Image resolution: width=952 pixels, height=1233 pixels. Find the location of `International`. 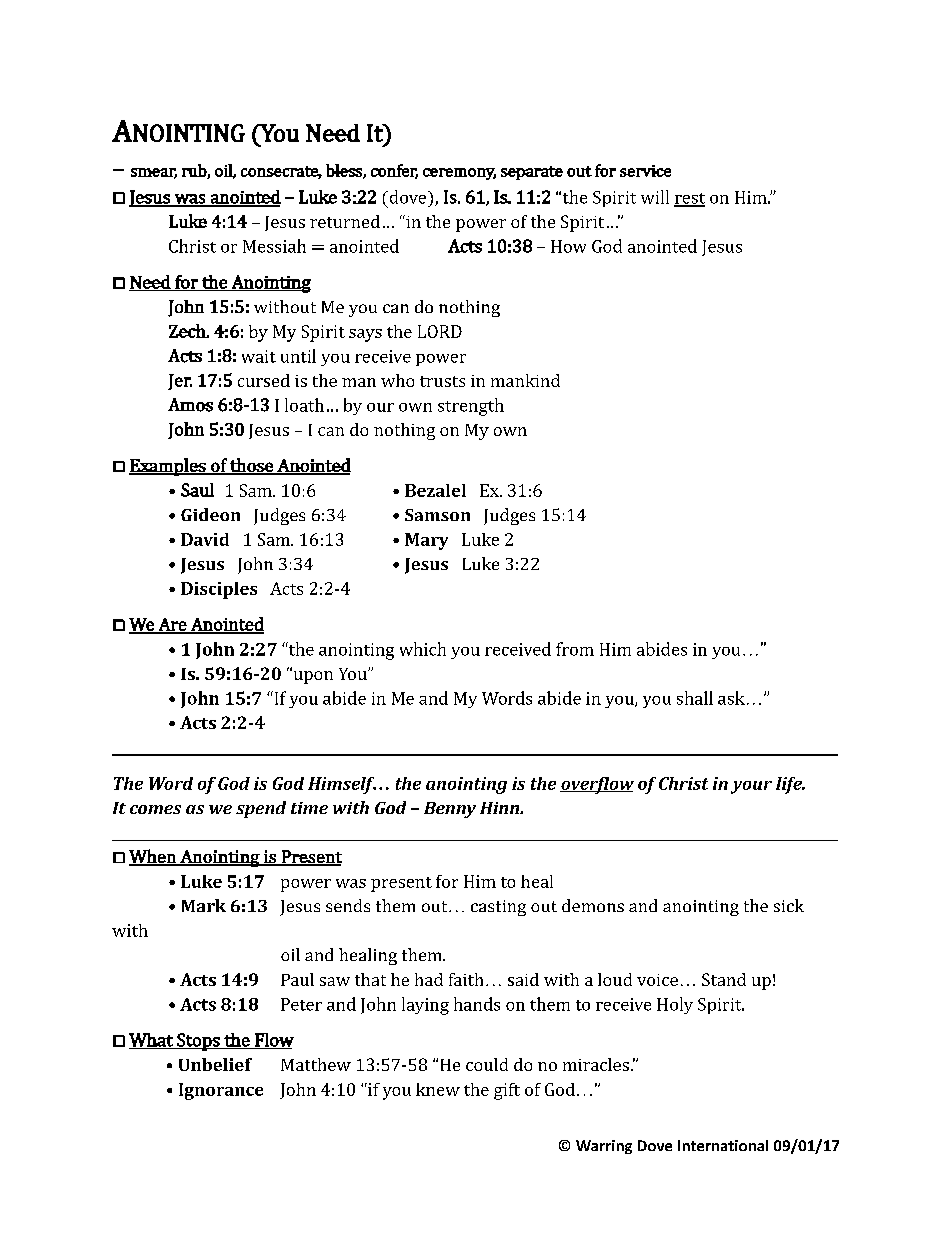

International is located at coordinates (723, 1145).
